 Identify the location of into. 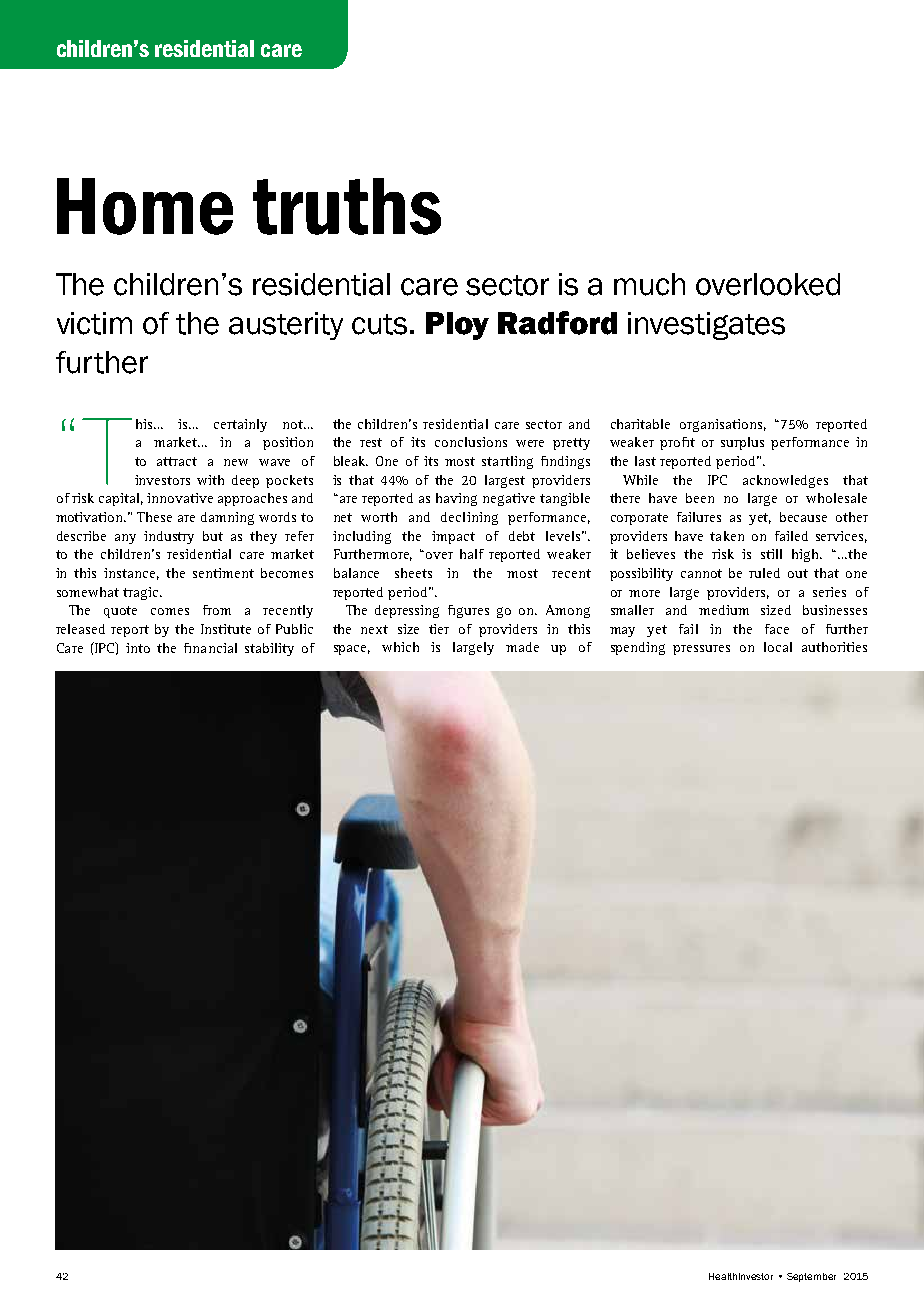
(138, 648).
